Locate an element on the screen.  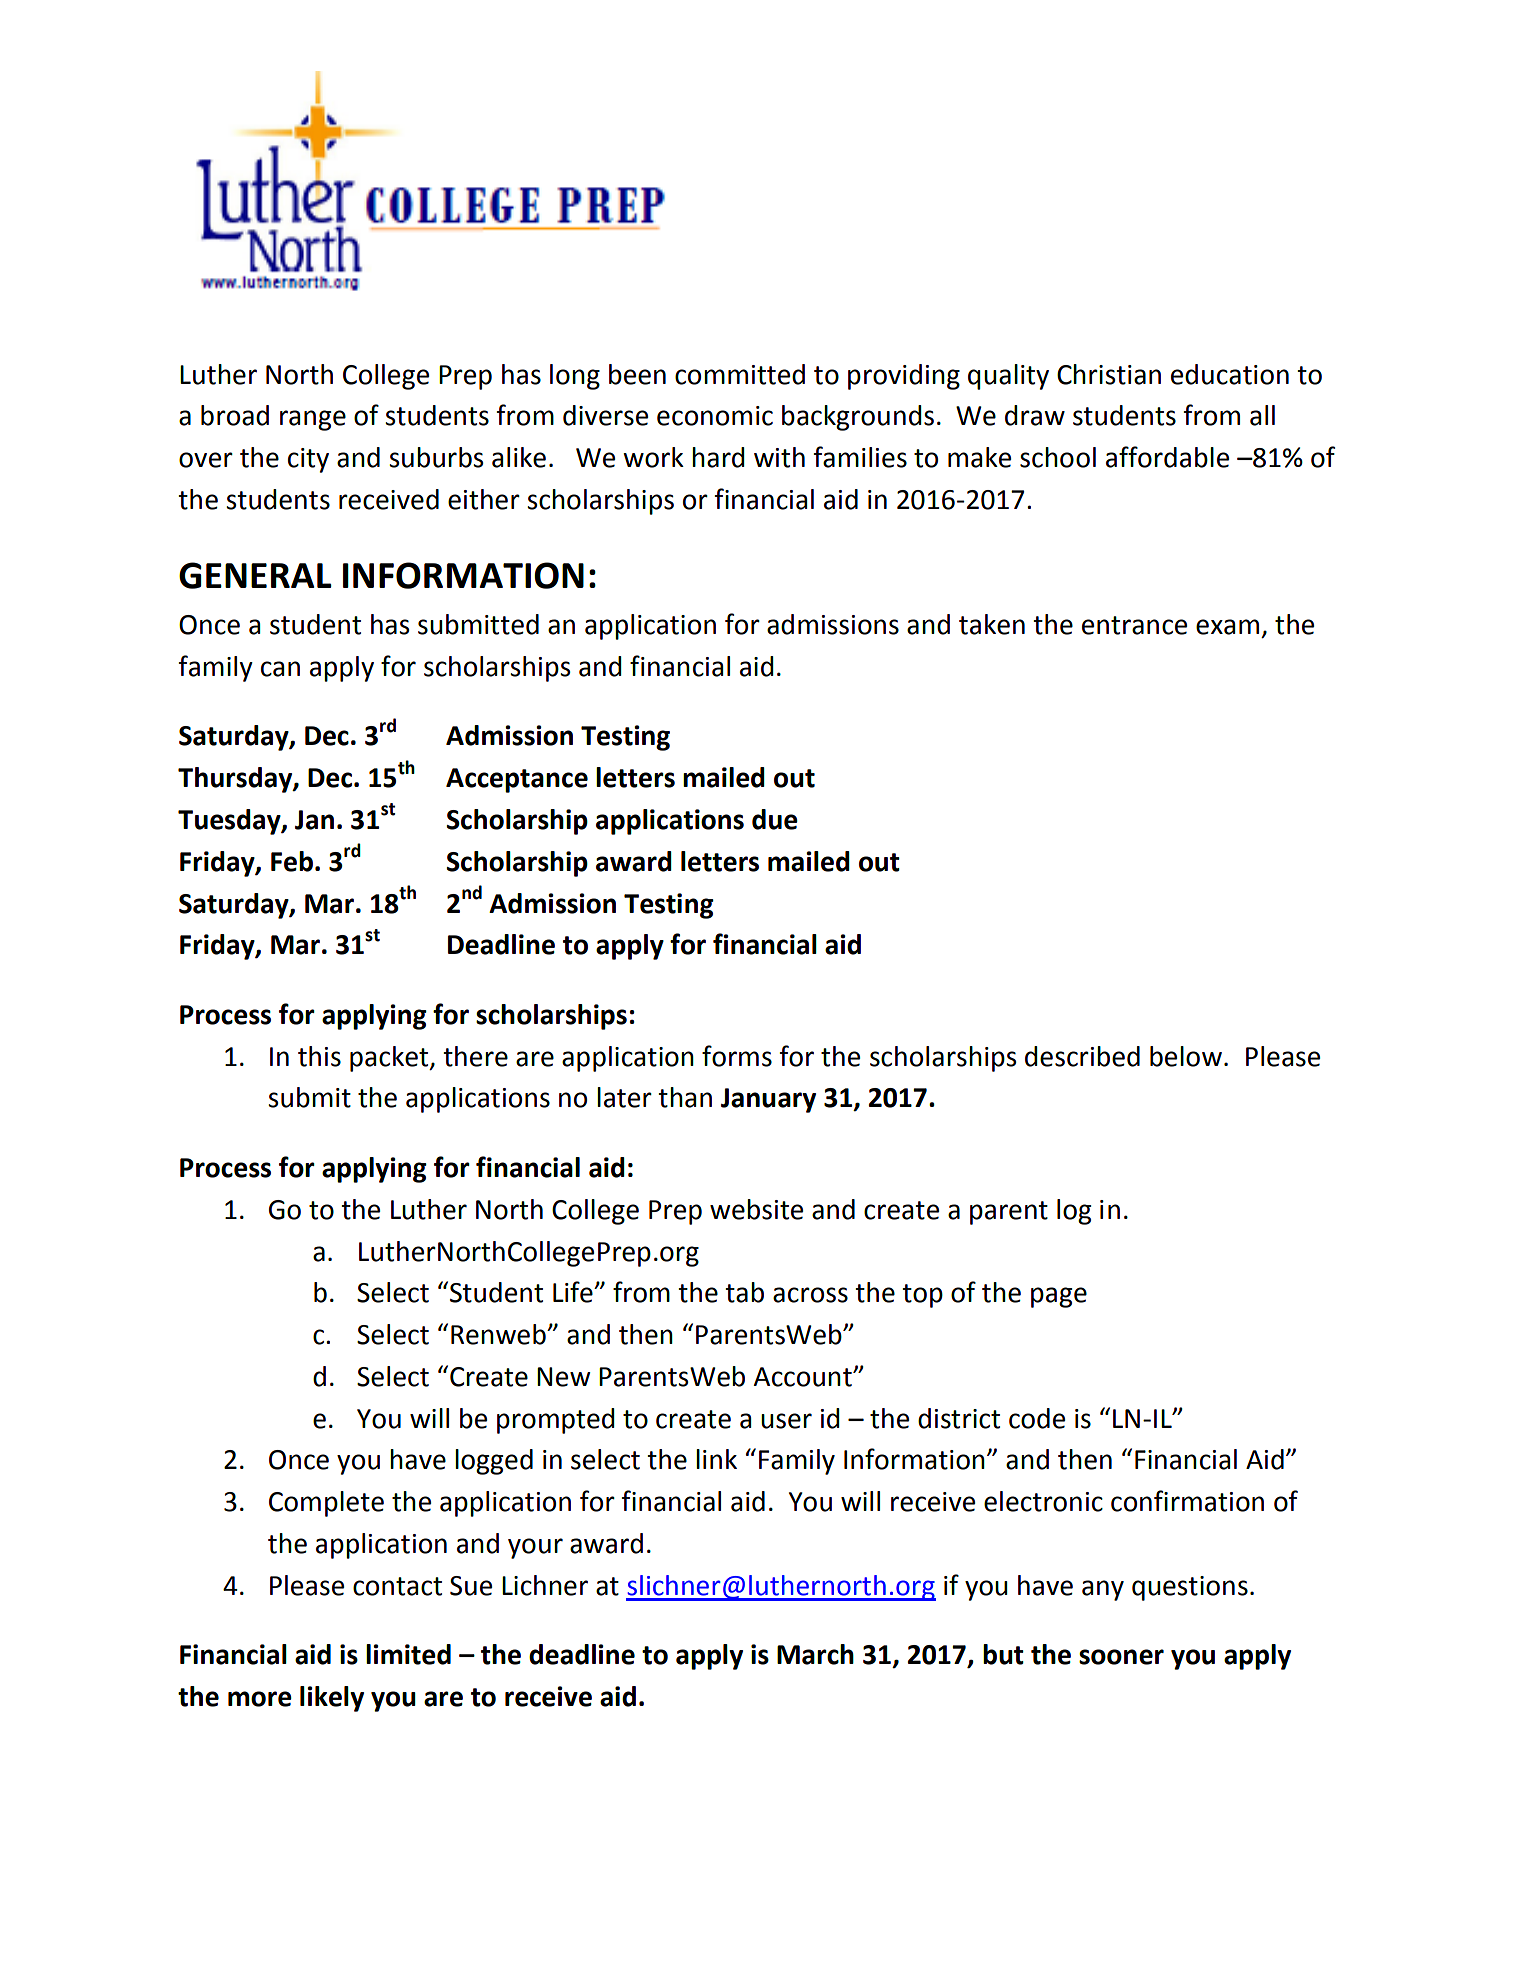
entrance is located at coordinates (1134, 625).
